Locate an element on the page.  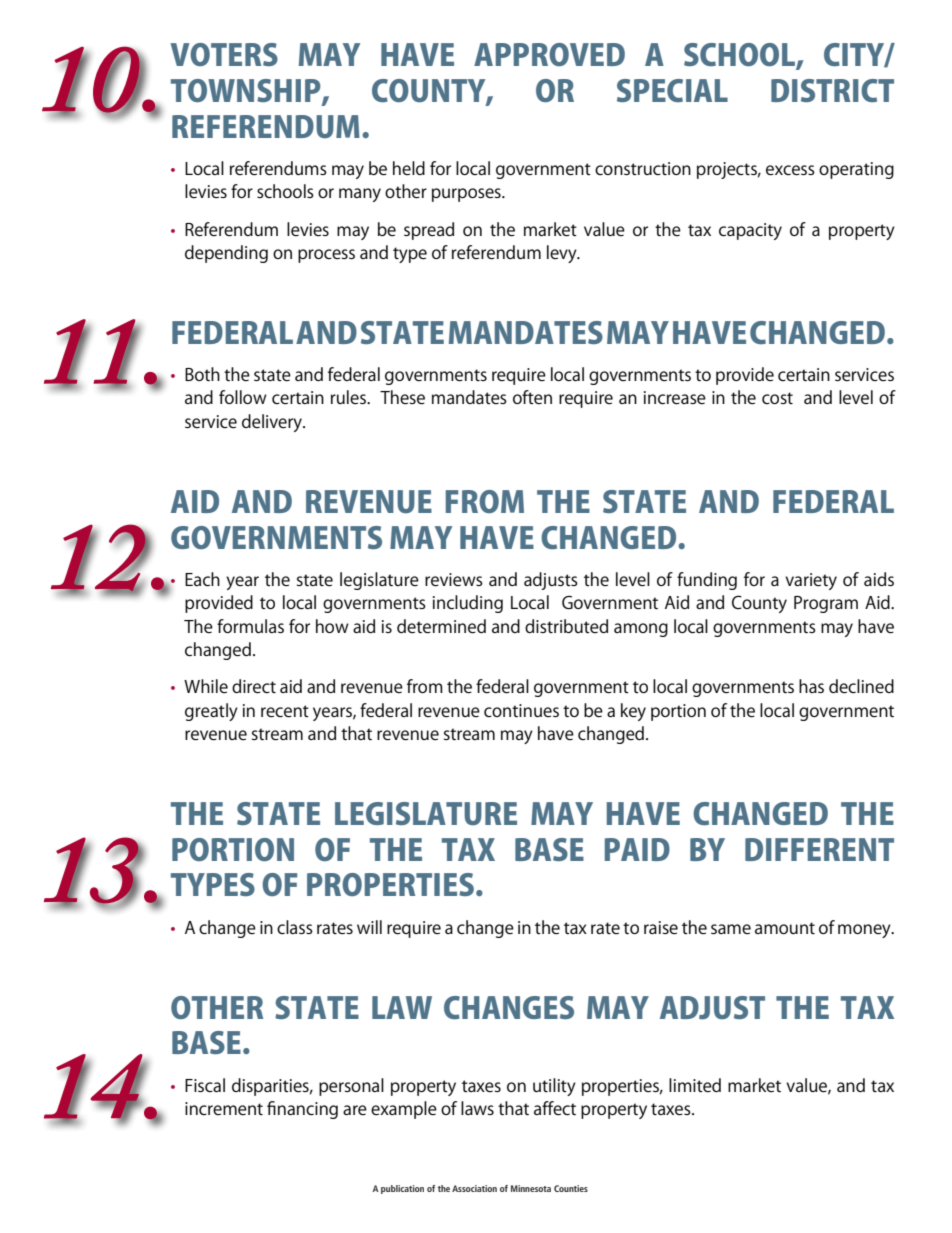
class is located at coordinates (295, 927).
